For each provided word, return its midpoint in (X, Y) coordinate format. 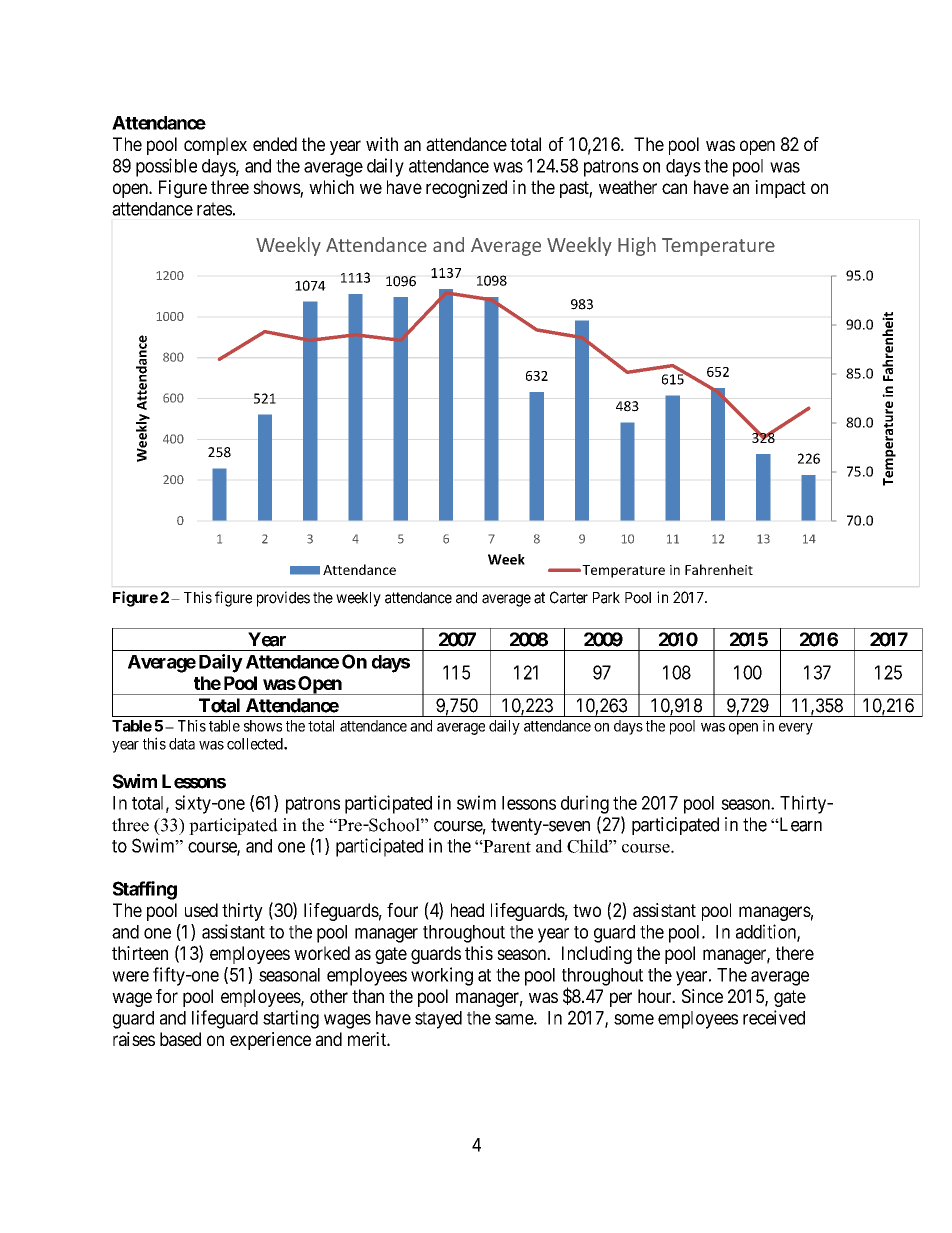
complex (215, 146)
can (674, 188)
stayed (438, 1020)
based (180, 1039)
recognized (466, 189)
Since (702, 996)
